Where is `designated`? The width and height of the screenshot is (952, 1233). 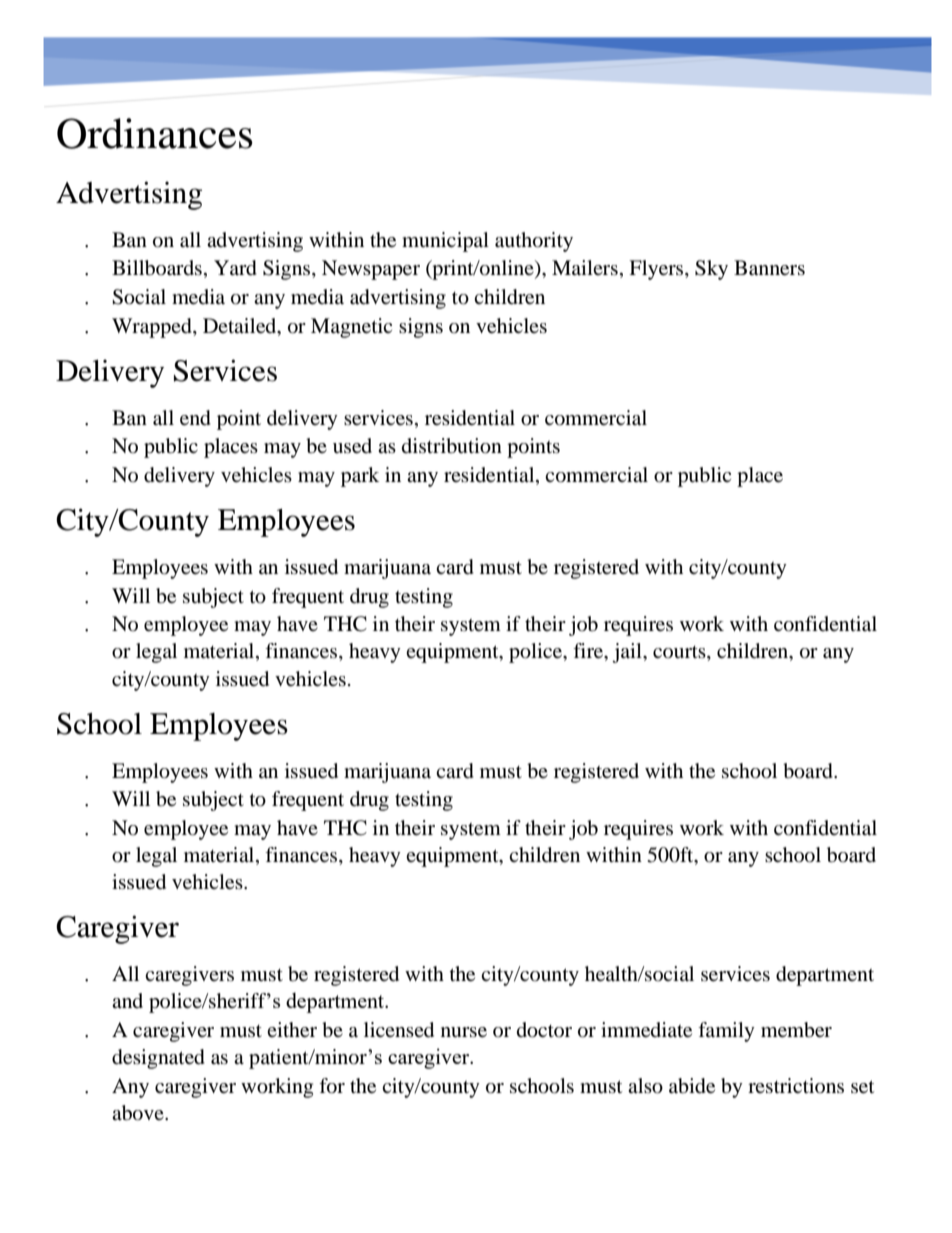
designated is located at coordinates (158, 1059).
